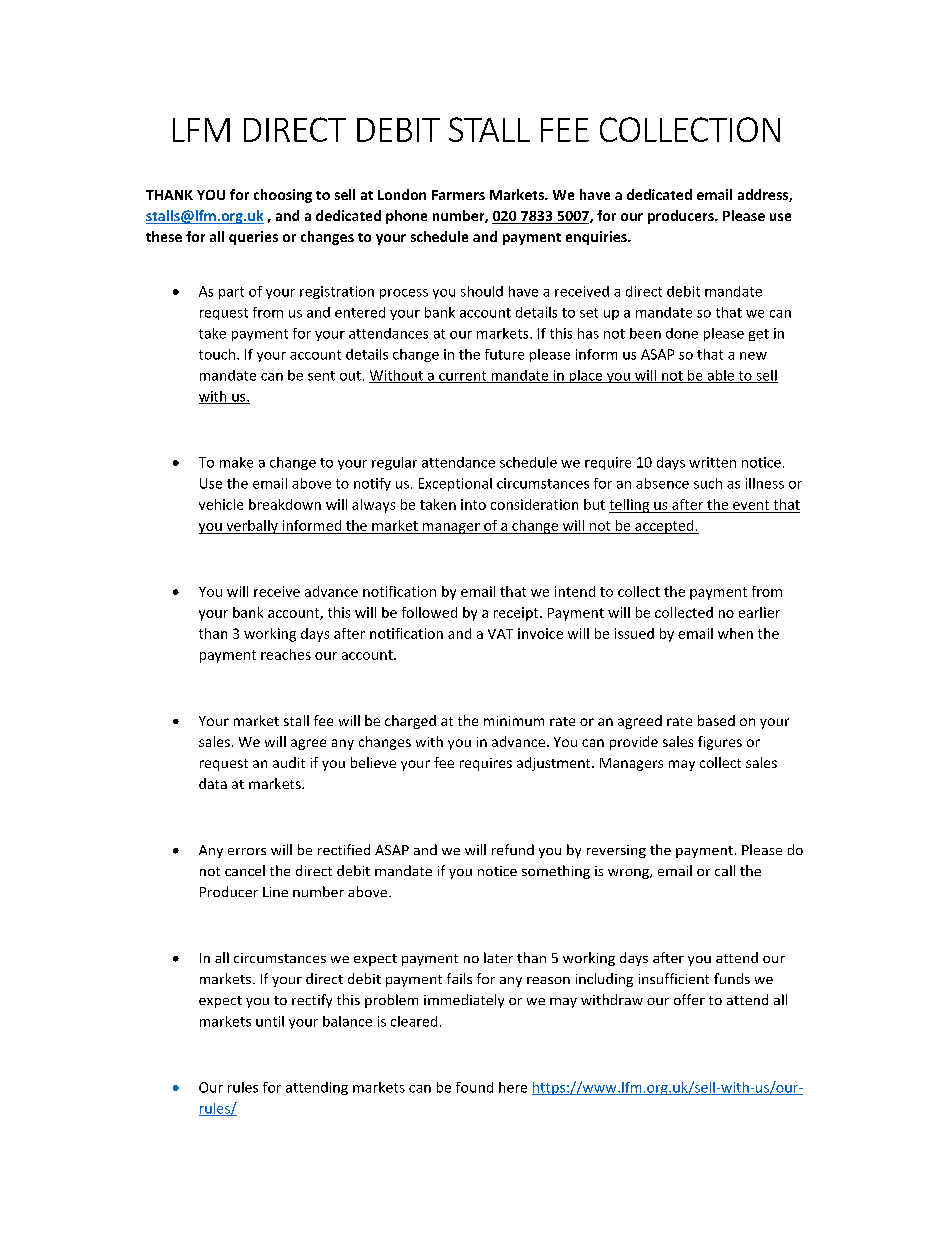 The height and width of the screenshot is (1233, 952). I want to click on enquiries, so click(597, 238).
